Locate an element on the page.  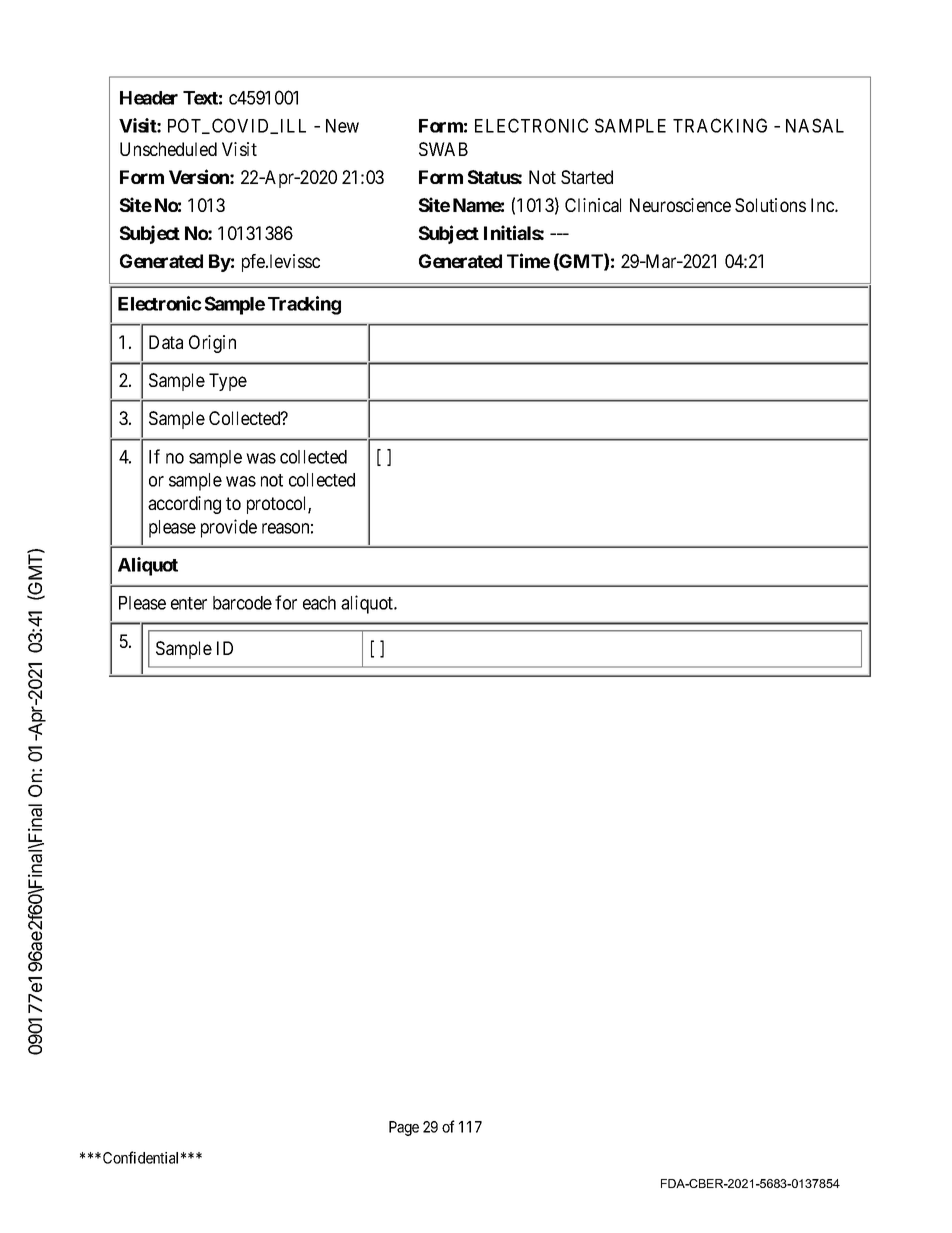
Solutions is located at coordinates (770, 205).
